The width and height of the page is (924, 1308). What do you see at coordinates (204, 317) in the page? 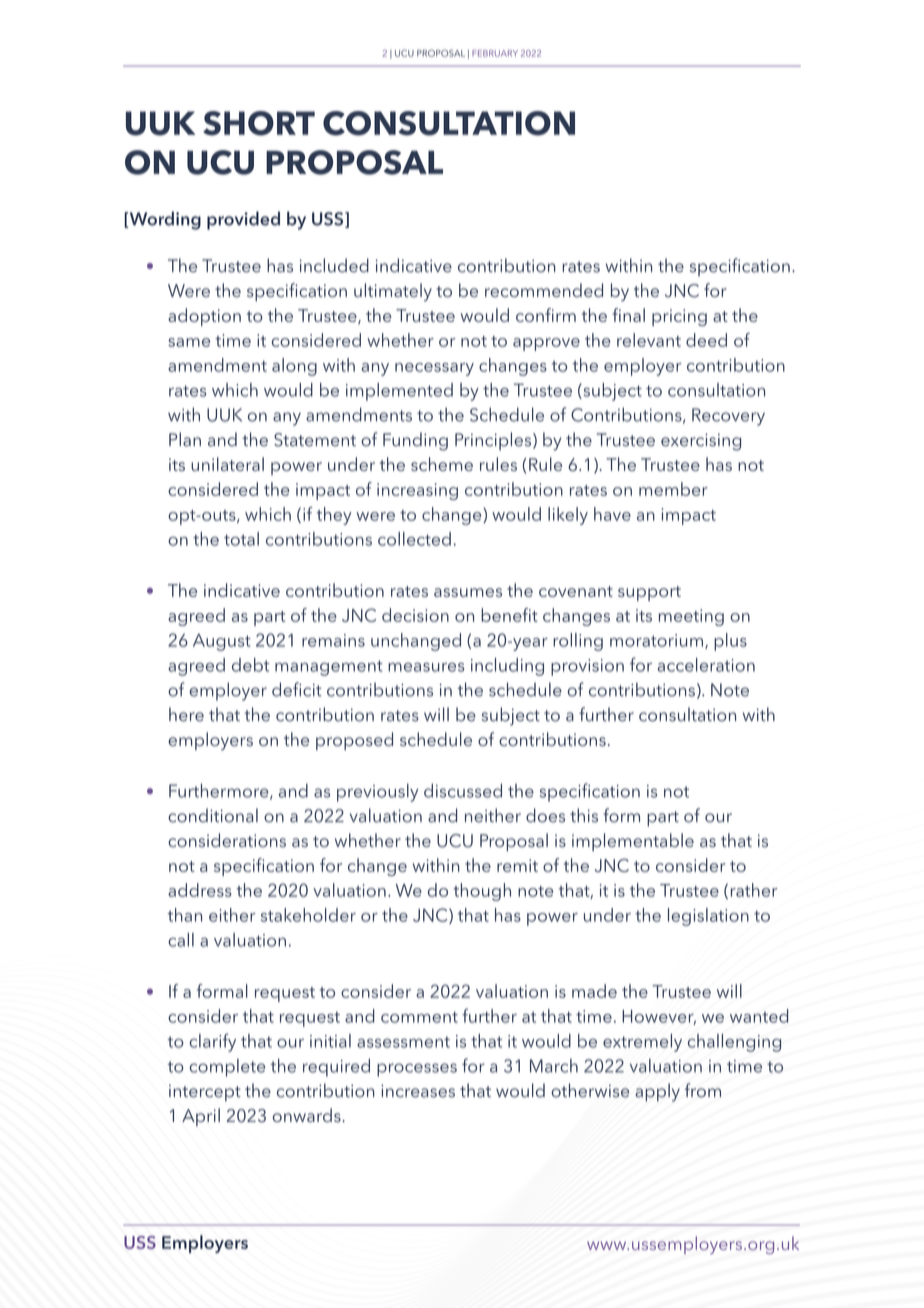
I see `adoption` at bounding box center [204, 317].
